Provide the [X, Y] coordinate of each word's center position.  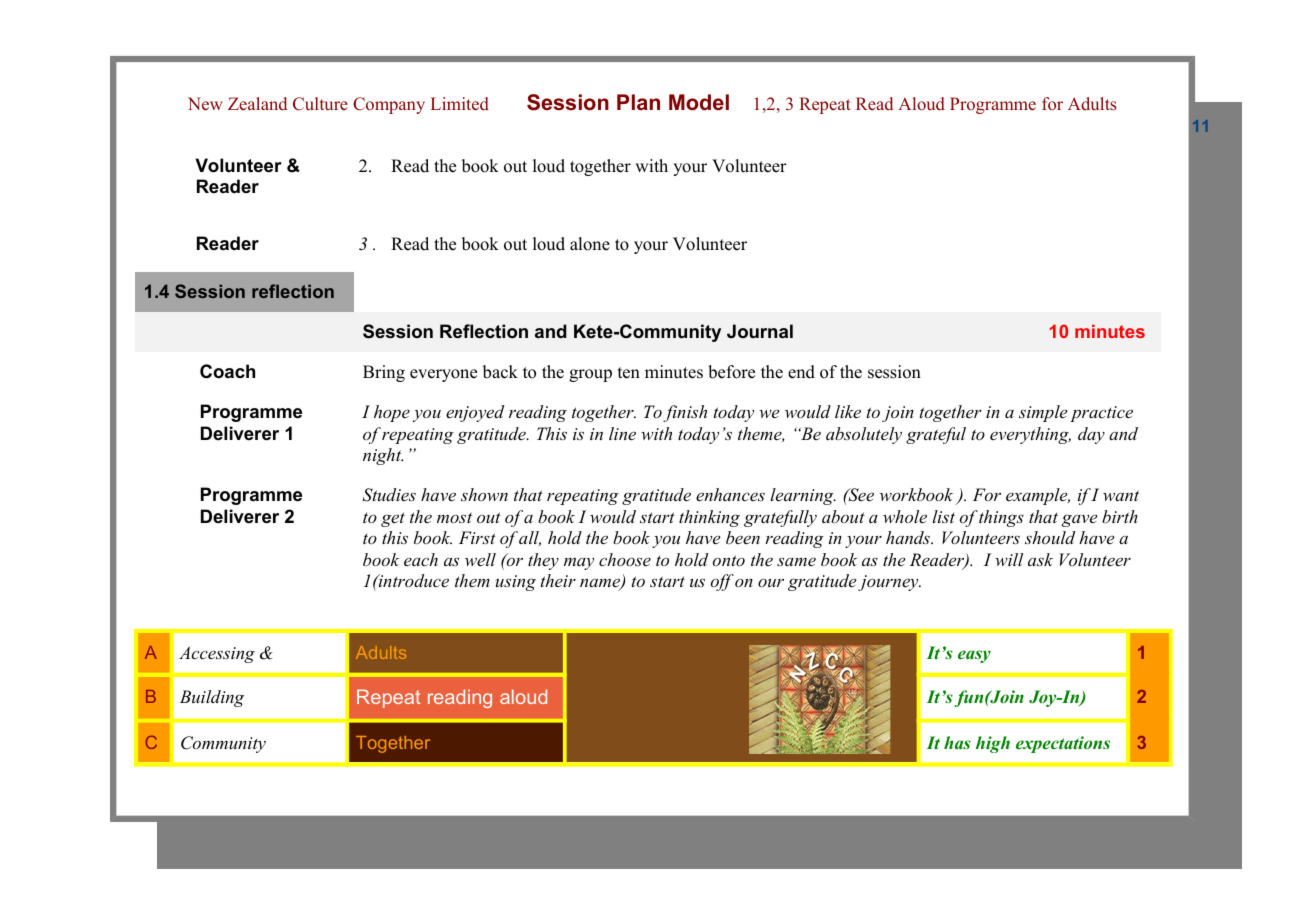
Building [212, 698]
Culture [320, 104]
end [801, 372]
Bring [384, 373]
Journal [760, 331]
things [1001, 518]
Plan [638, 102]
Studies [389, 495]
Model [699, 102]
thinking [709, 518]
